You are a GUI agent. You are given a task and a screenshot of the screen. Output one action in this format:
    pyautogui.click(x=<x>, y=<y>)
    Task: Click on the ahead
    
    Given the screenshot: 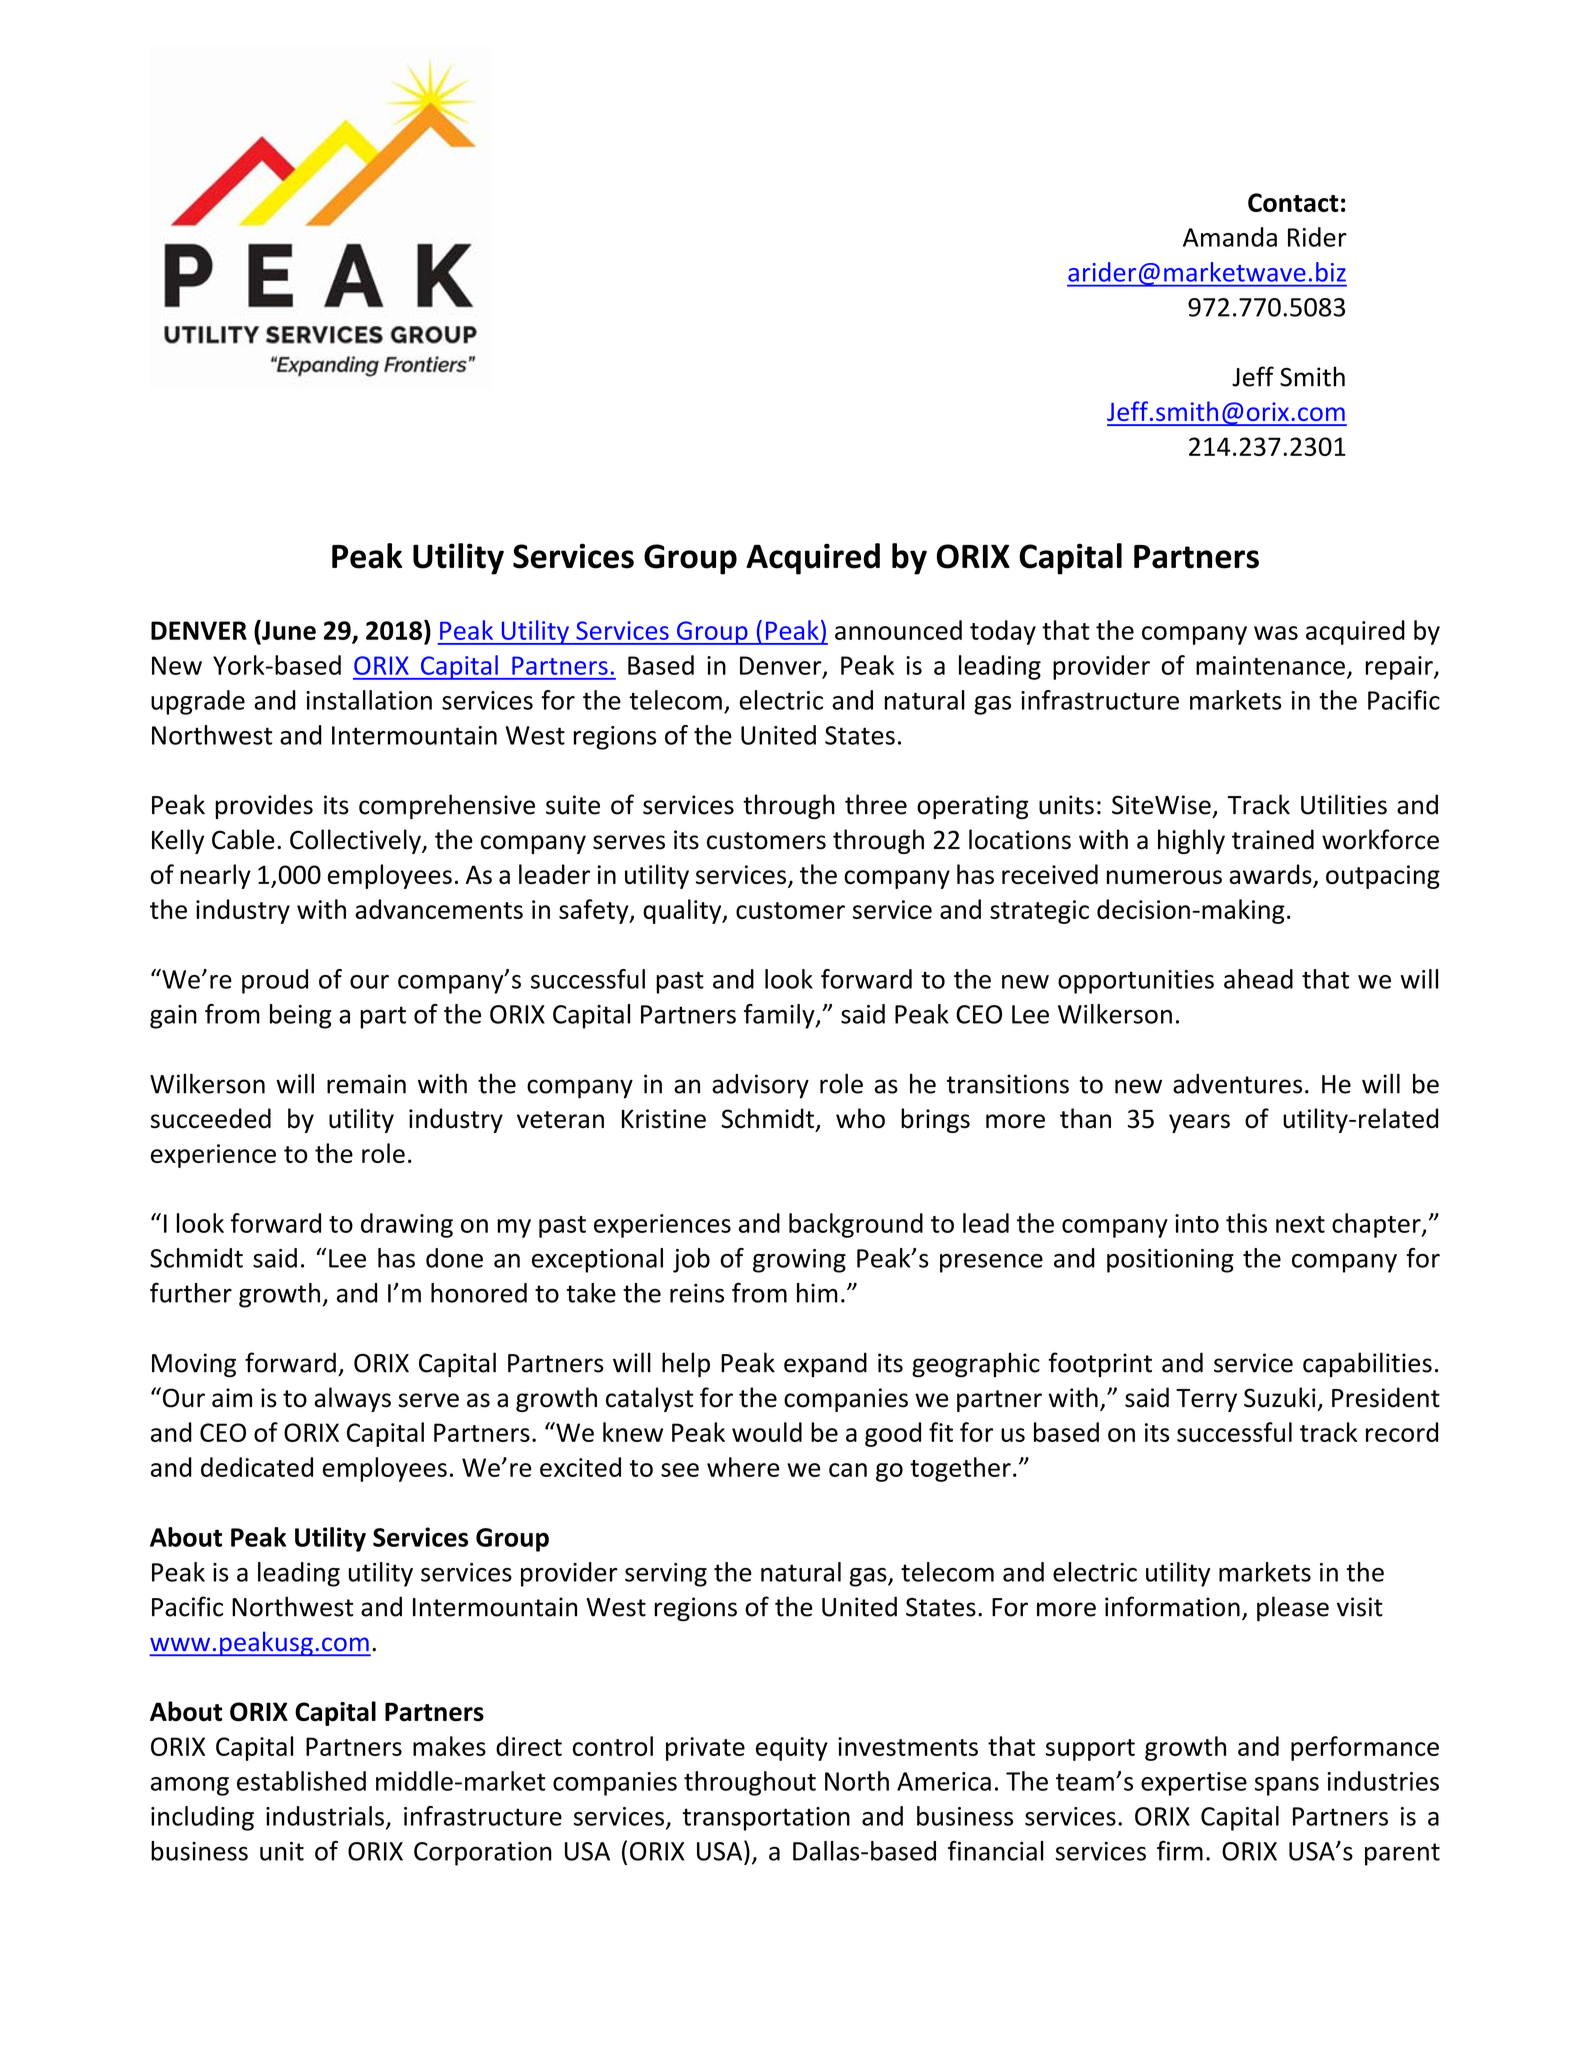 What is the action you would take?
    pyautogui.click(x=1258, y=979)
